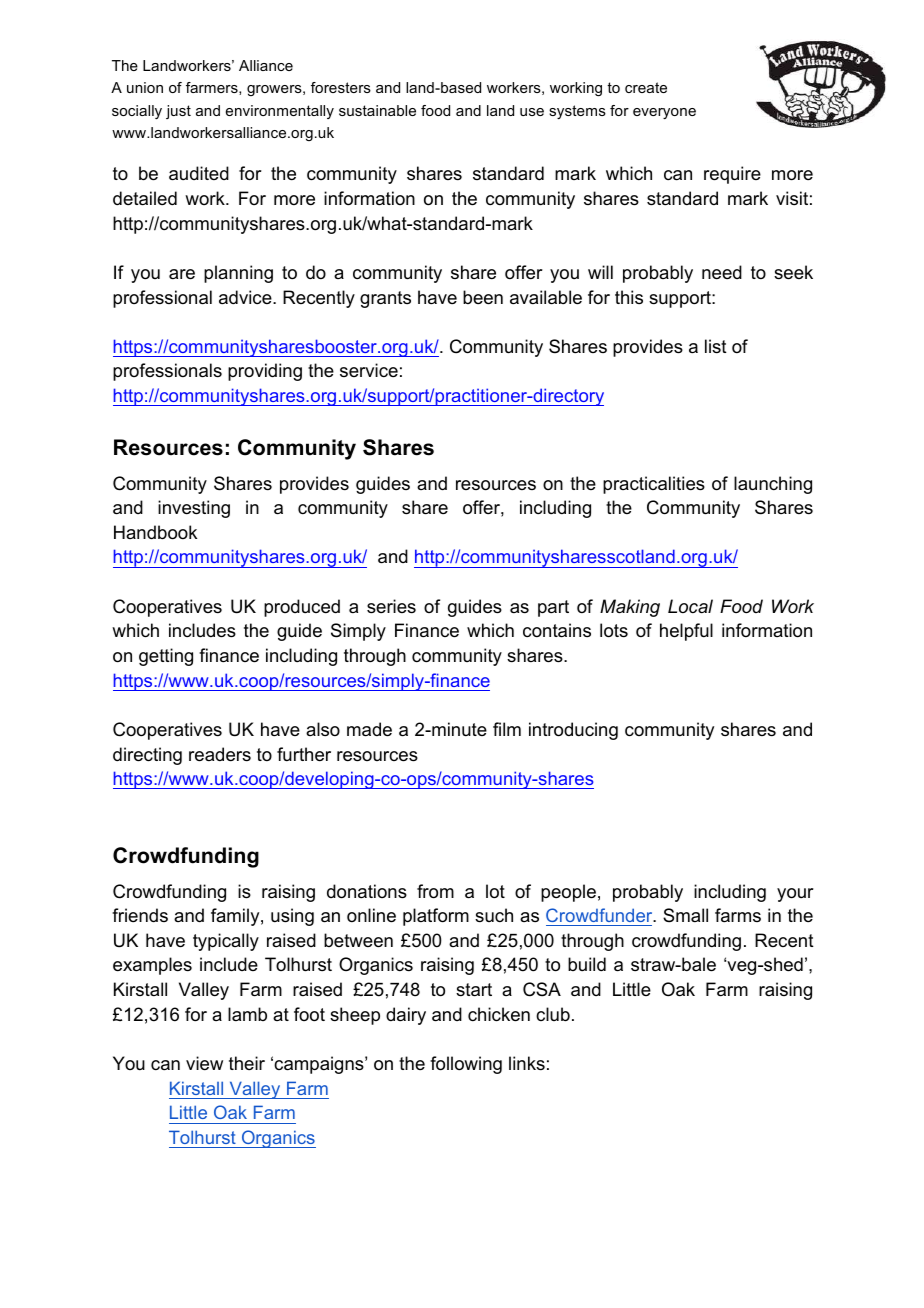 This screenshot has height=1308, width=924. Describe the element at coordinates (204, 1063) in the screenshot. I see `view` at that location.
